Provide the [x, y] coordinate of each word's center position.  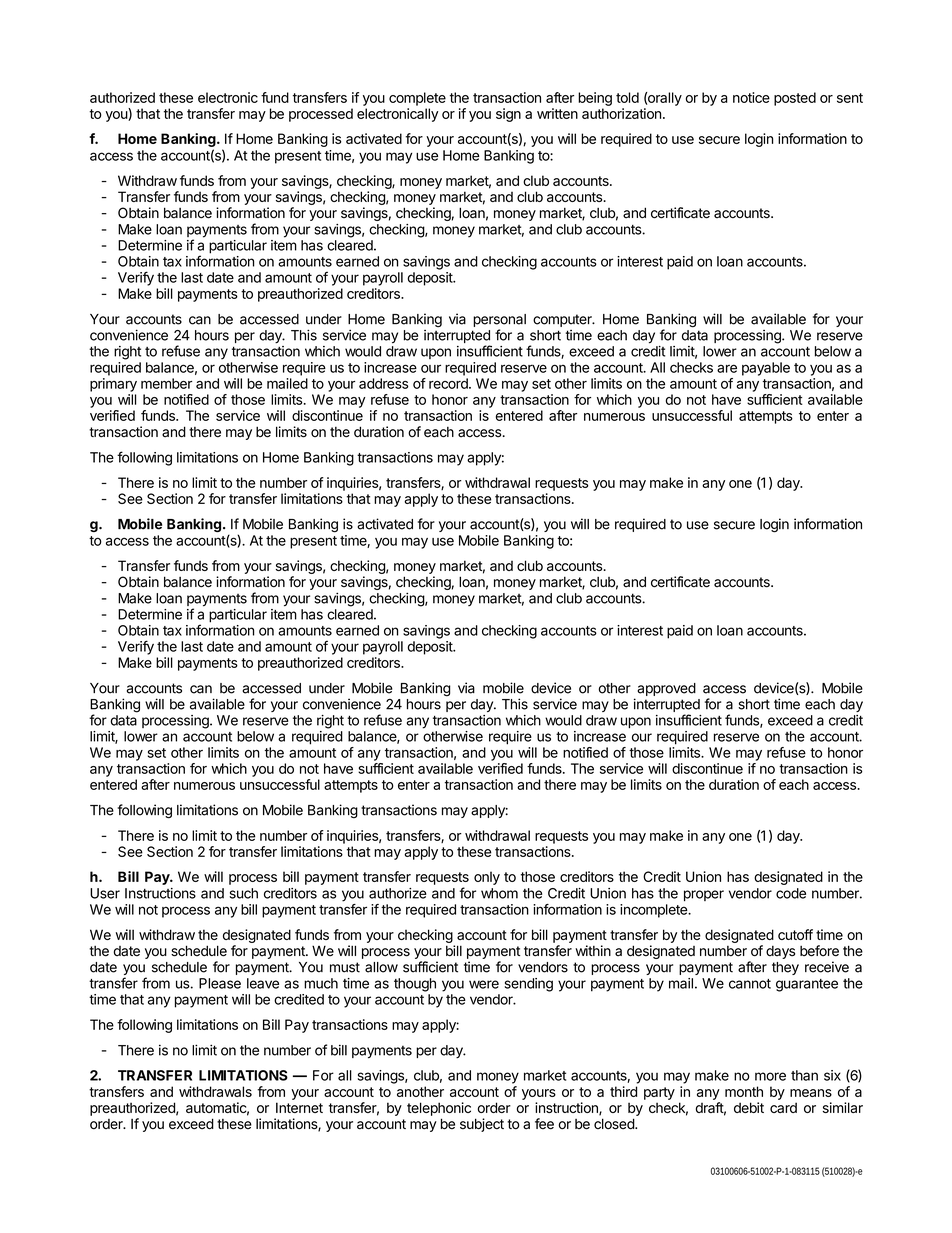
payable [766, 369]
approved [666, 689]
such [243, 893]
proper [704, 896]
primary [113, 385]
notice [751, 97]
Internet [299, 1107]
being [595, 99]
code [791, 893]
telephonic [439, 1109]
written [557, 113]
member [166, 383]
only [487, 878]
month [744, 1091]
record [449, 383]
